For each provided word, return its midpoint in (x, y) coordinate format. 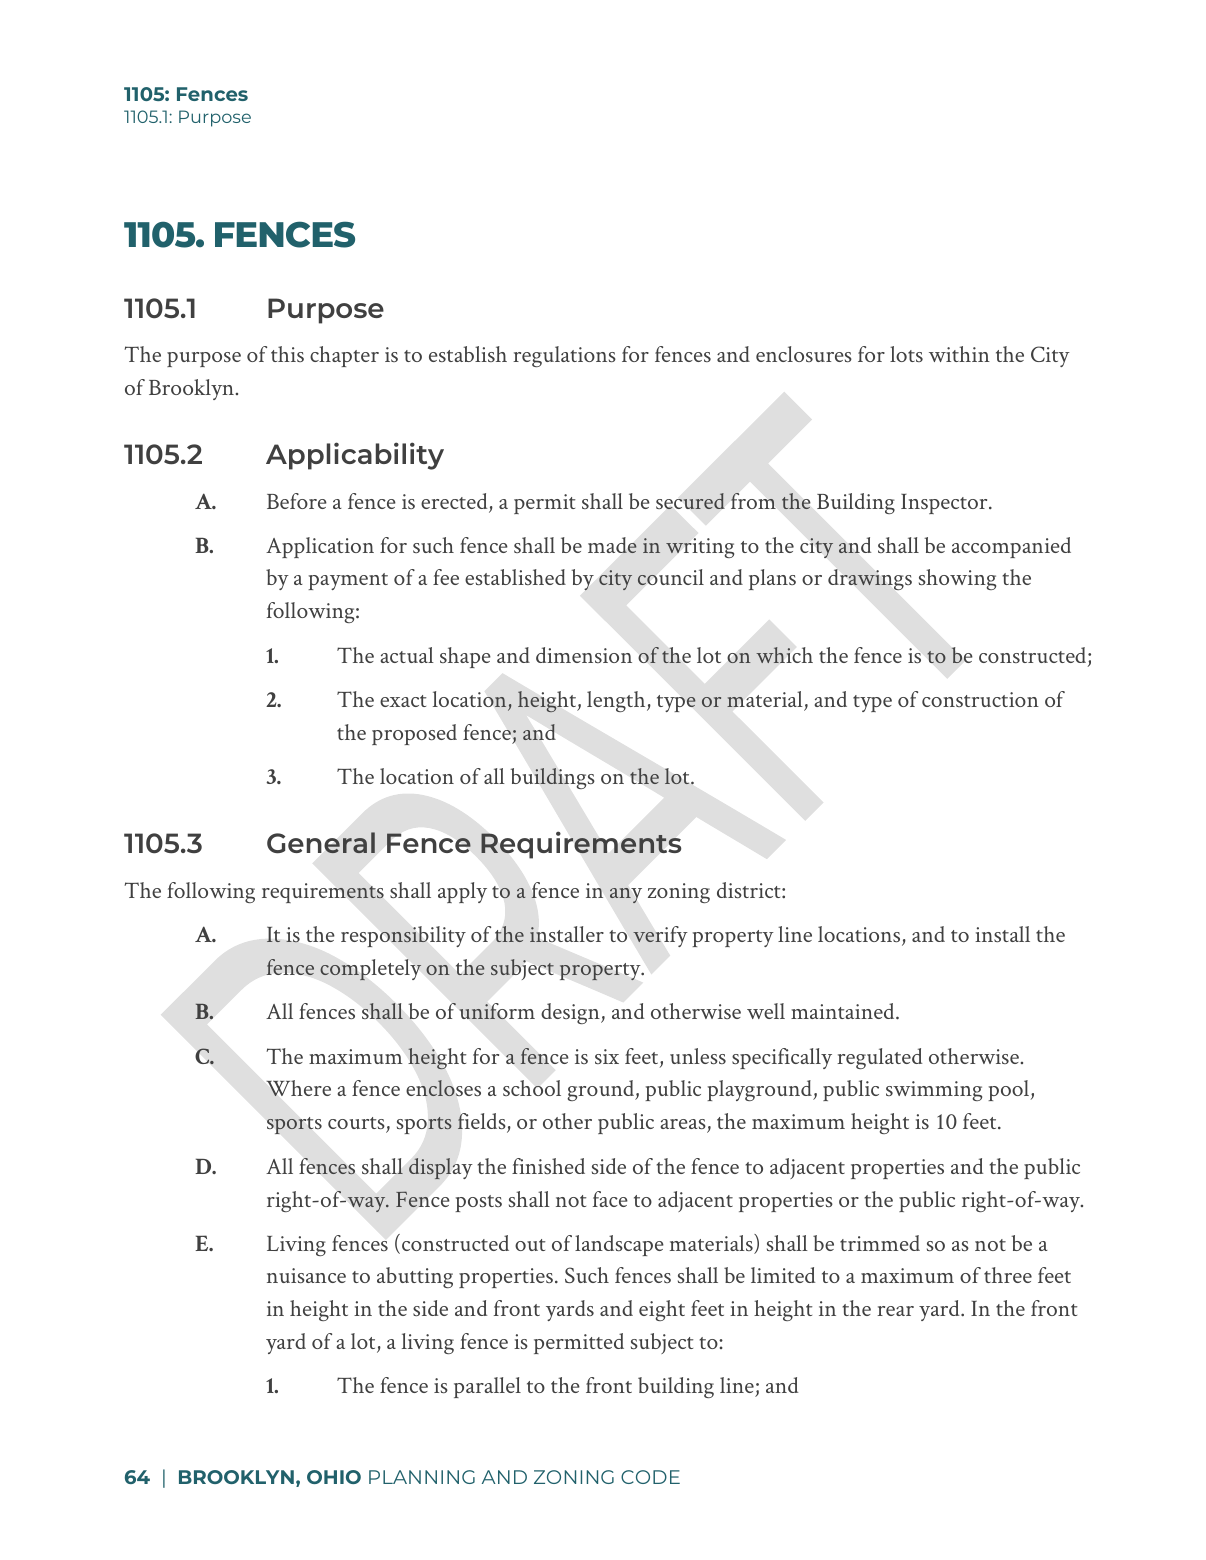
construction (980, 699)
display (440, 1168)
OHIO (334, 1477)
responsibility (403, 936)
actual (407, 655)
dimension (584, 655)
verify (660, 936)
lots (906, 354)
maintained (844, 1011)
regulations (564, 356)
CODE (650, 1477)
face (610, 1199)
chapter (344, 356)
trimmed (880, 1243)
